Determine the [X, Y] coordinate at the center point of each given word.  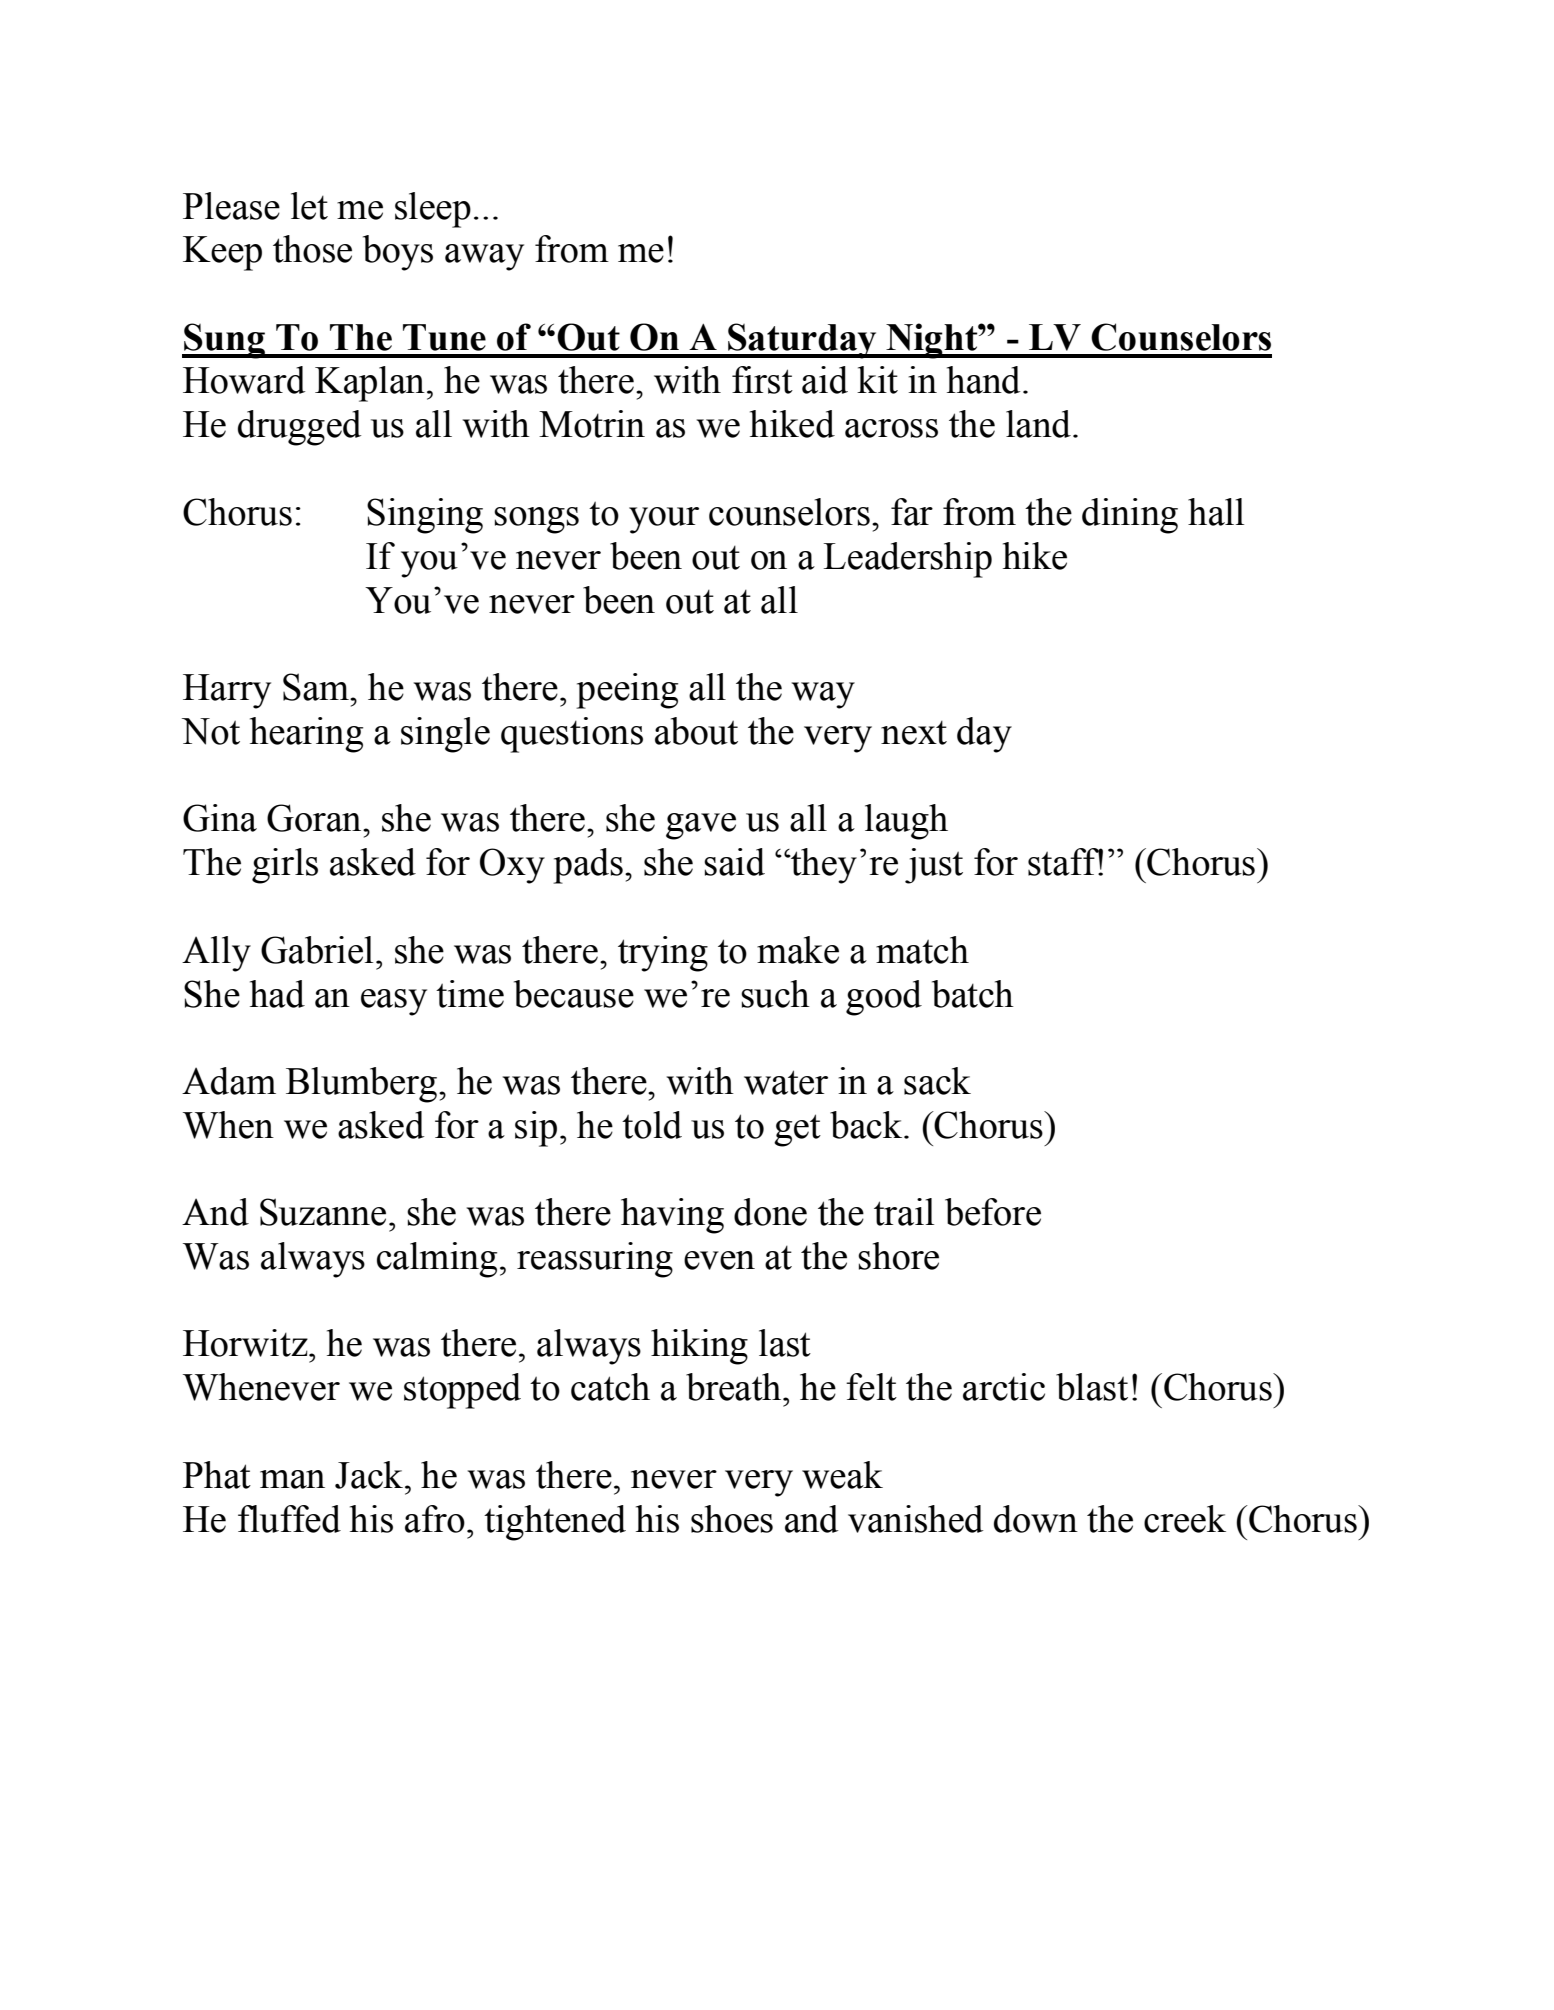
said [734, 862]
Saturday [802, 341]
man [292, 1479]
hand [983, 380]
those [312, 249]
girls [285, 866]
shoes [732, 1519]
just [934, 866]
